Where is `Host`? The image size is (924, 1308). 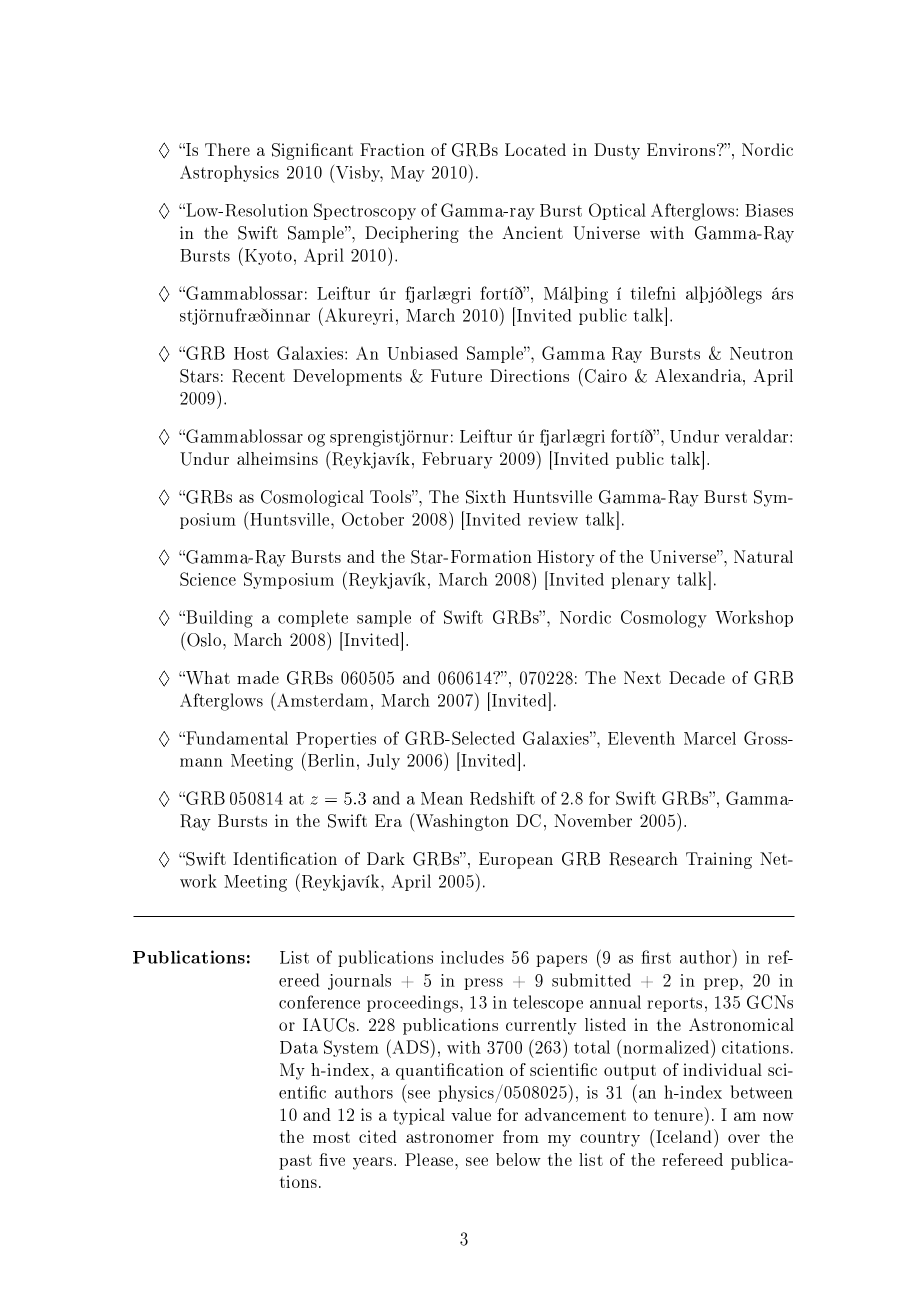 Host is located at coordinates (251, 353).
